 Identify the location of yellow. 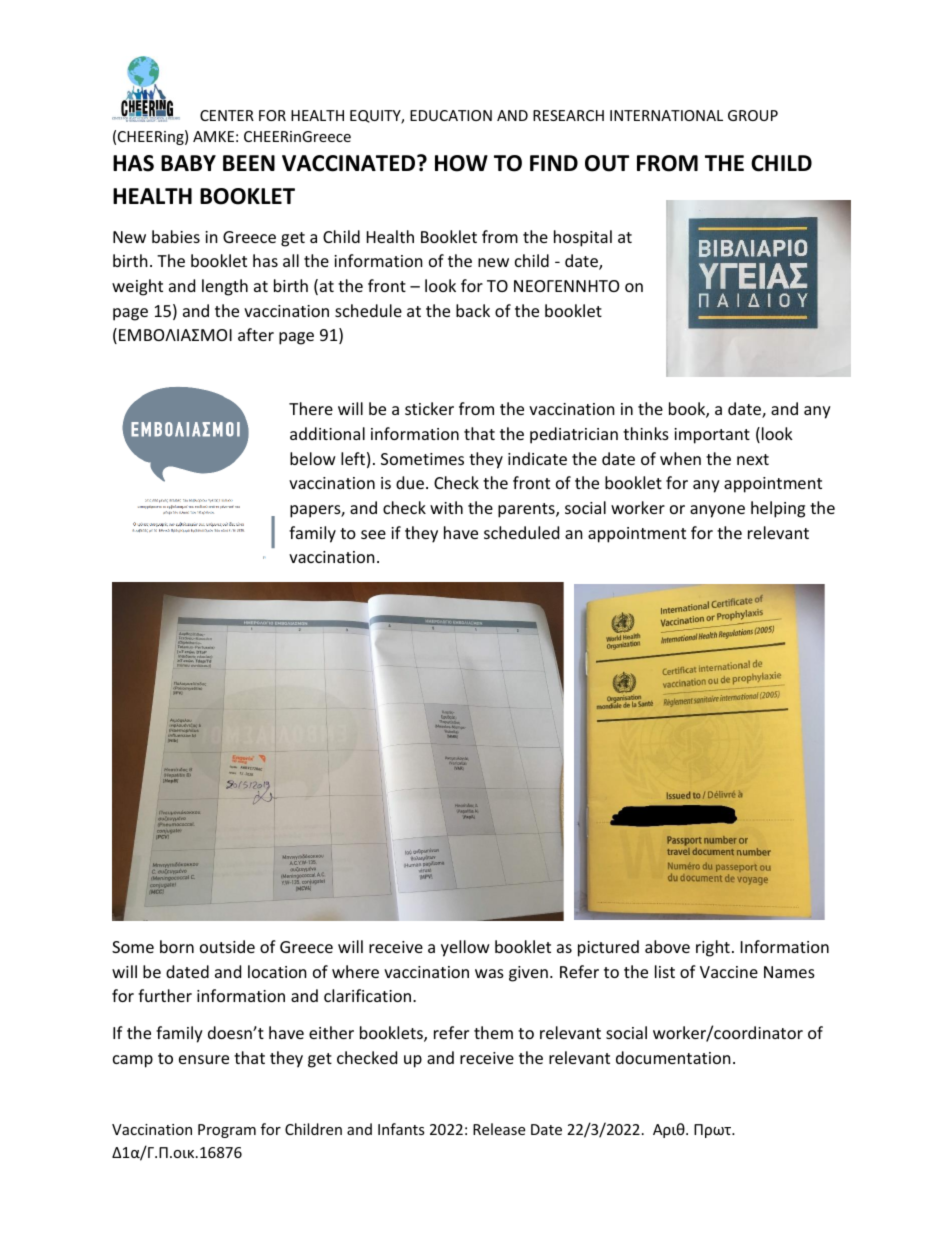
(465, 948).
